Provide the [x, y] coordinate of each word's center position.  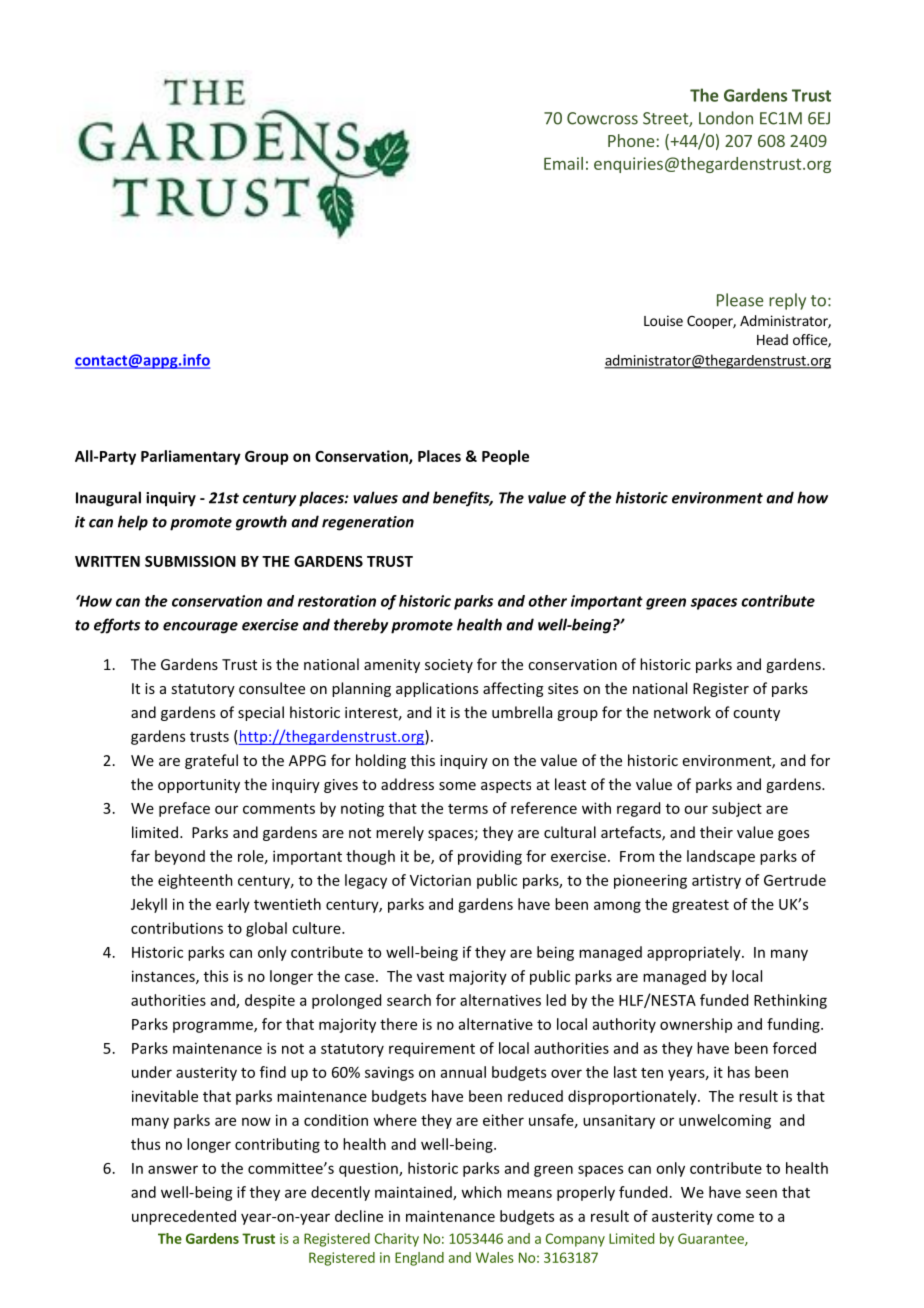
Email [563, 163]
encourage [200, 628]
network [682, 712]
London [726, 118]
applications [437, 689]
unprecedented [184, 1217]
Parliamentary [191, 457]
